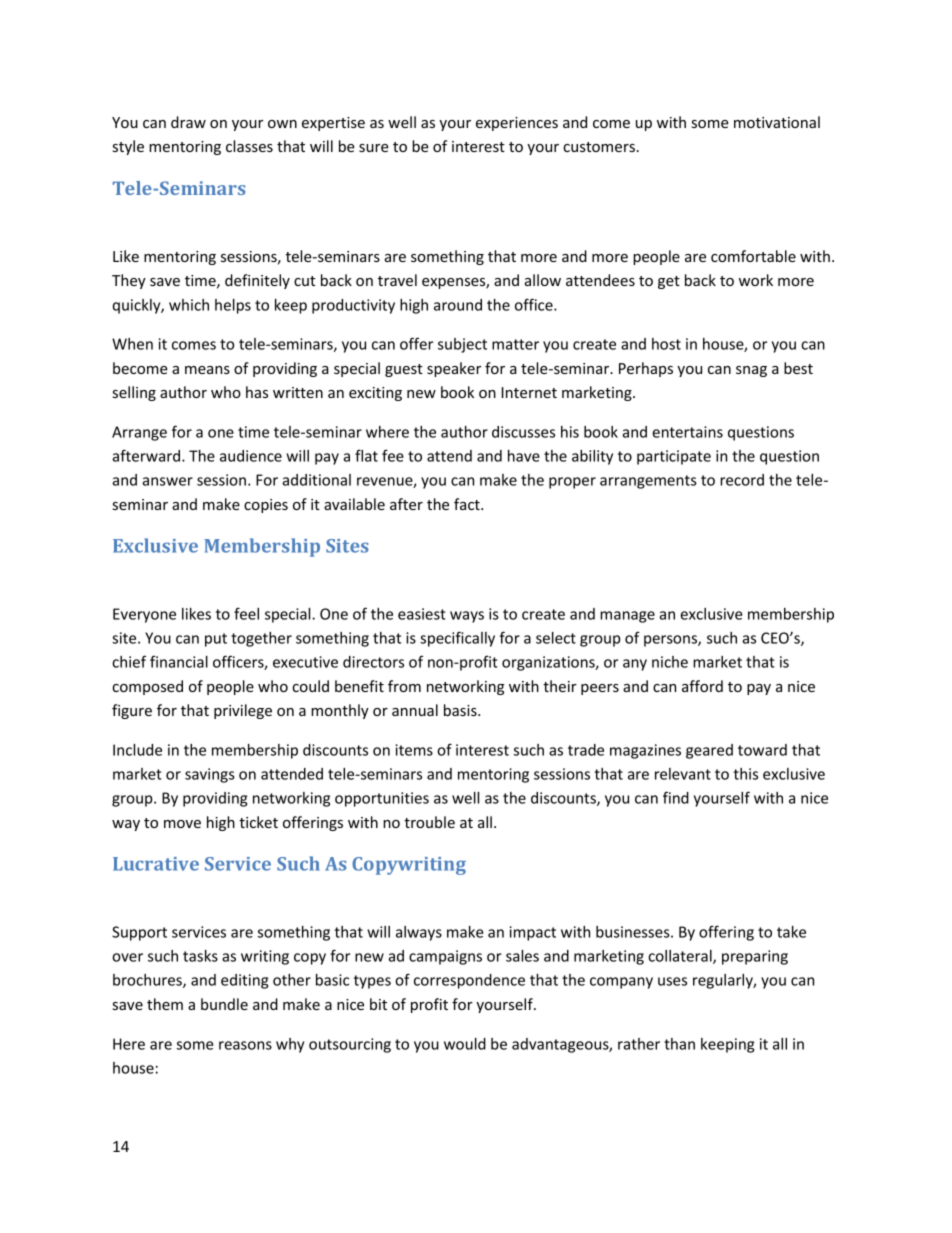 This page has height=1233, width=952. Describe the element at coordinates (246, 613) in the page. I see `feel` at that location.
